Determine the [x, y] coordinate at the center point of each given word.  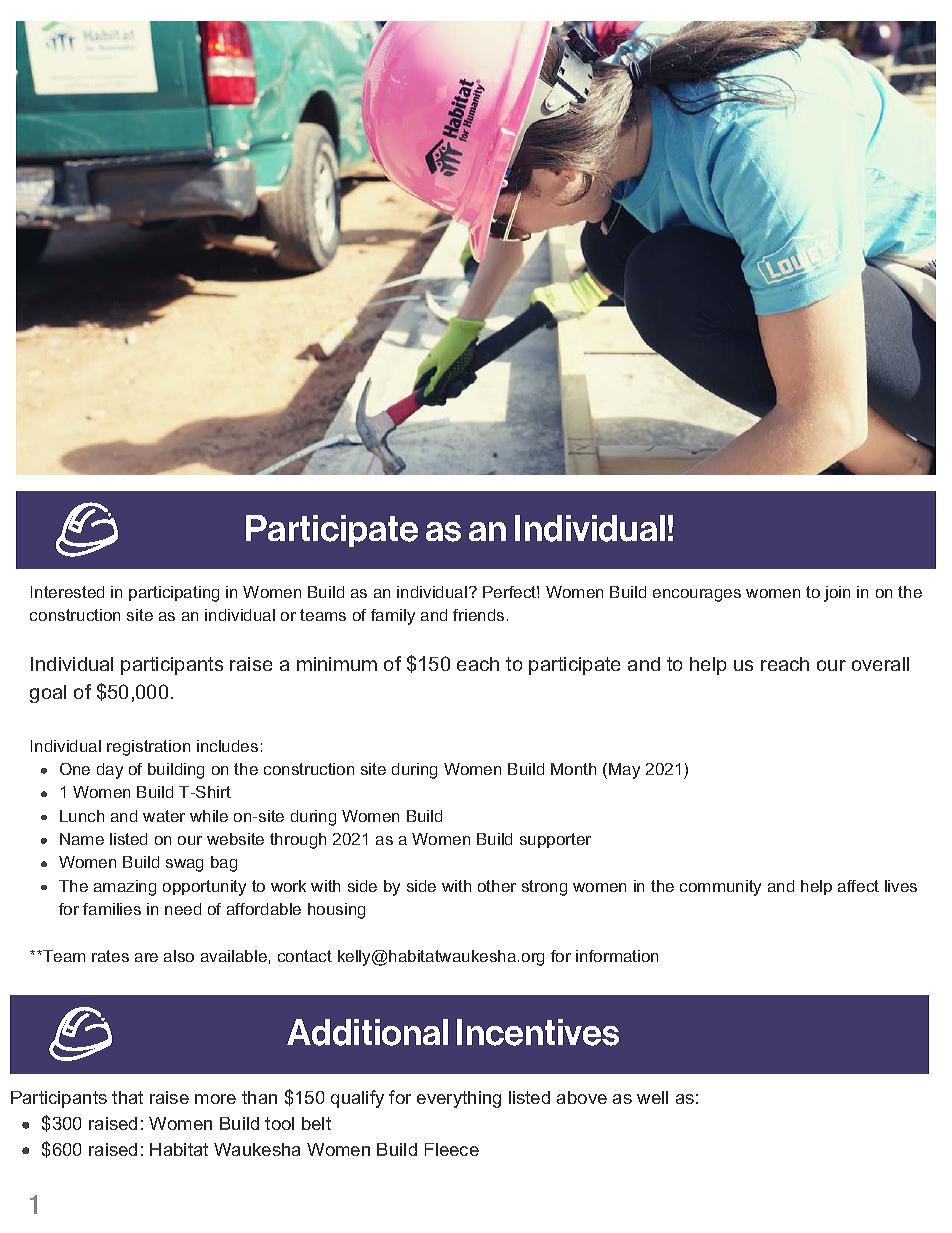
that [127, 1097]
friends [478, 615]
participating [174, 594]
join [837, 594]
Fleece [452, 1149]
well [652, 1097]
